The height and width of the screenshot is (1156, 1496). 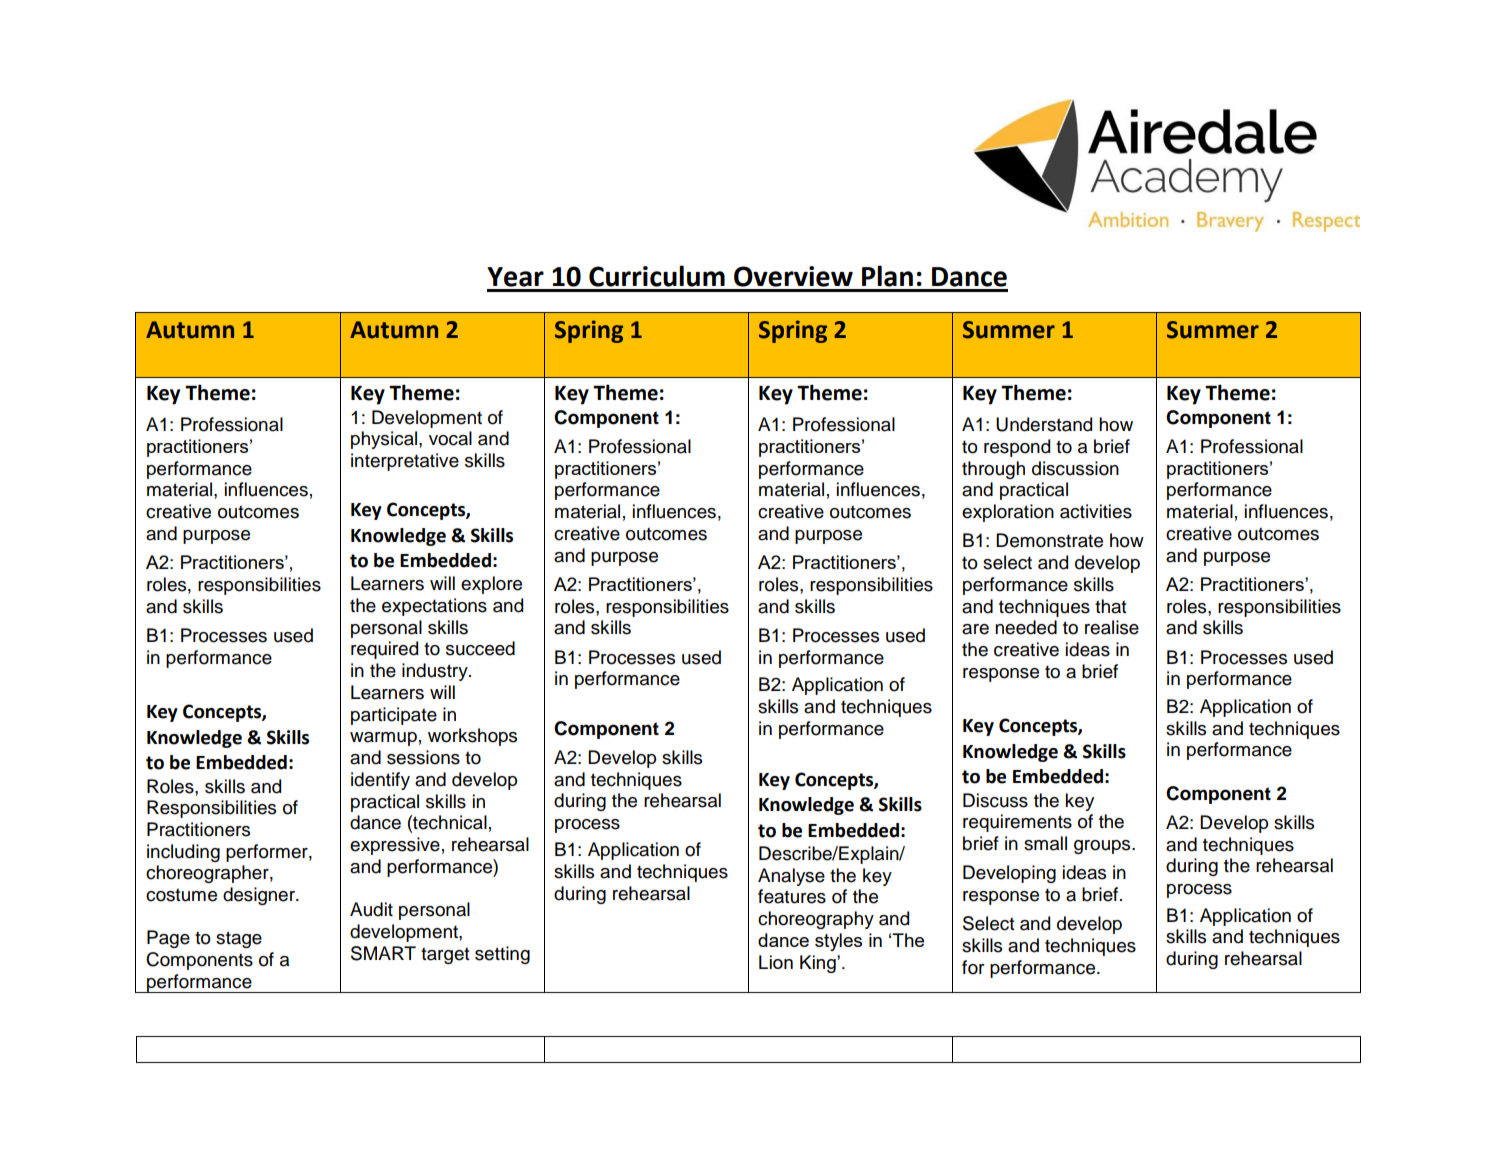 What do you see at coordinates (385, 440) in the screenshot?
I see `physical` at bounding box center [385, 440].
